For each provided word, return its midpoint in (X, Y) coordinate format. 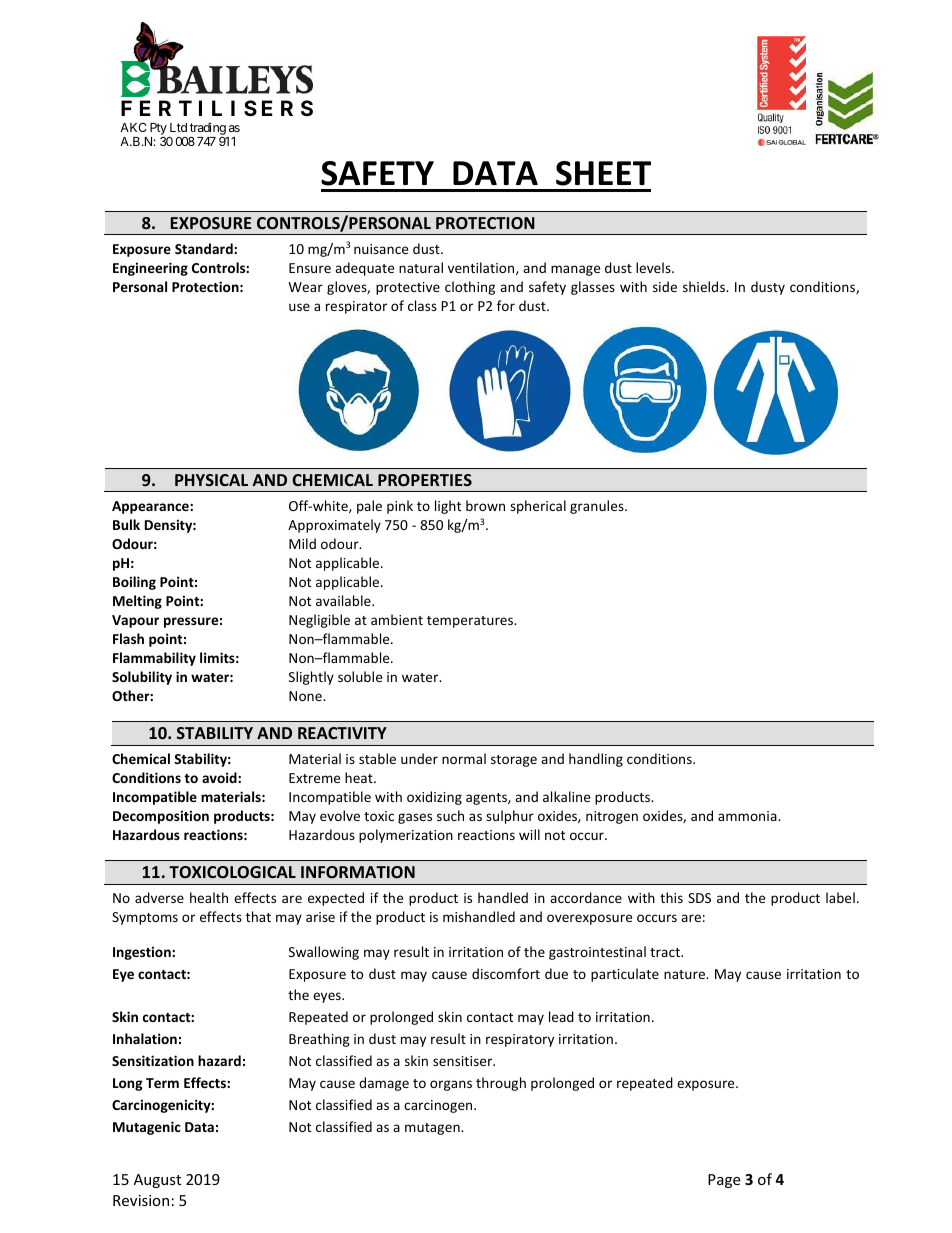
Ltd (178, 127)
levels (654, 267)
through (501, 1084)
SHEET (603, 173)
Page (724, 1181)
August (157, 1181)
